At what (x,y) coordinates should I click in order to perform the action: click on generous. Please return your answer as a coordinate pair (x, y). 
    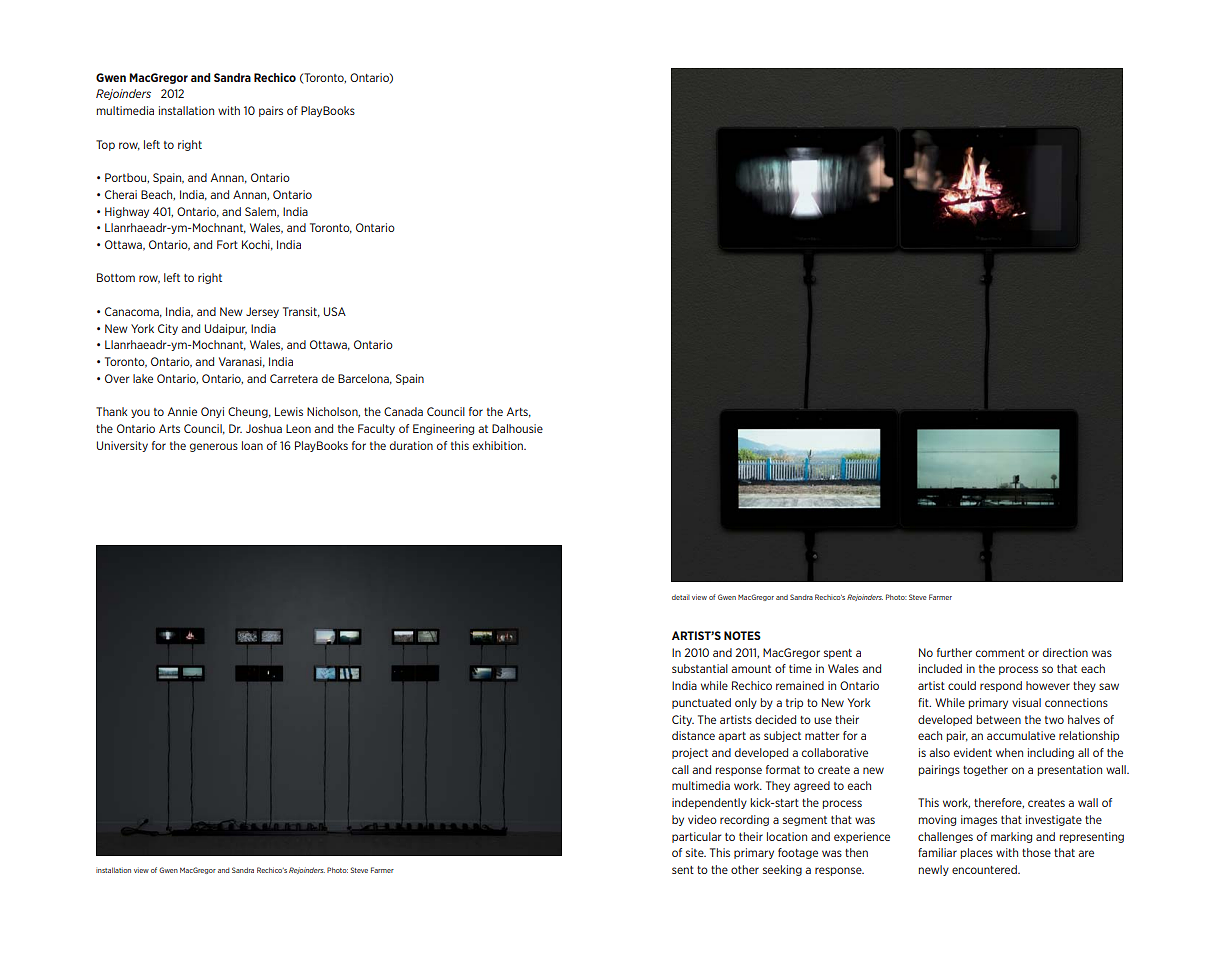
    Looking at the image, I should click on (214, 447).
